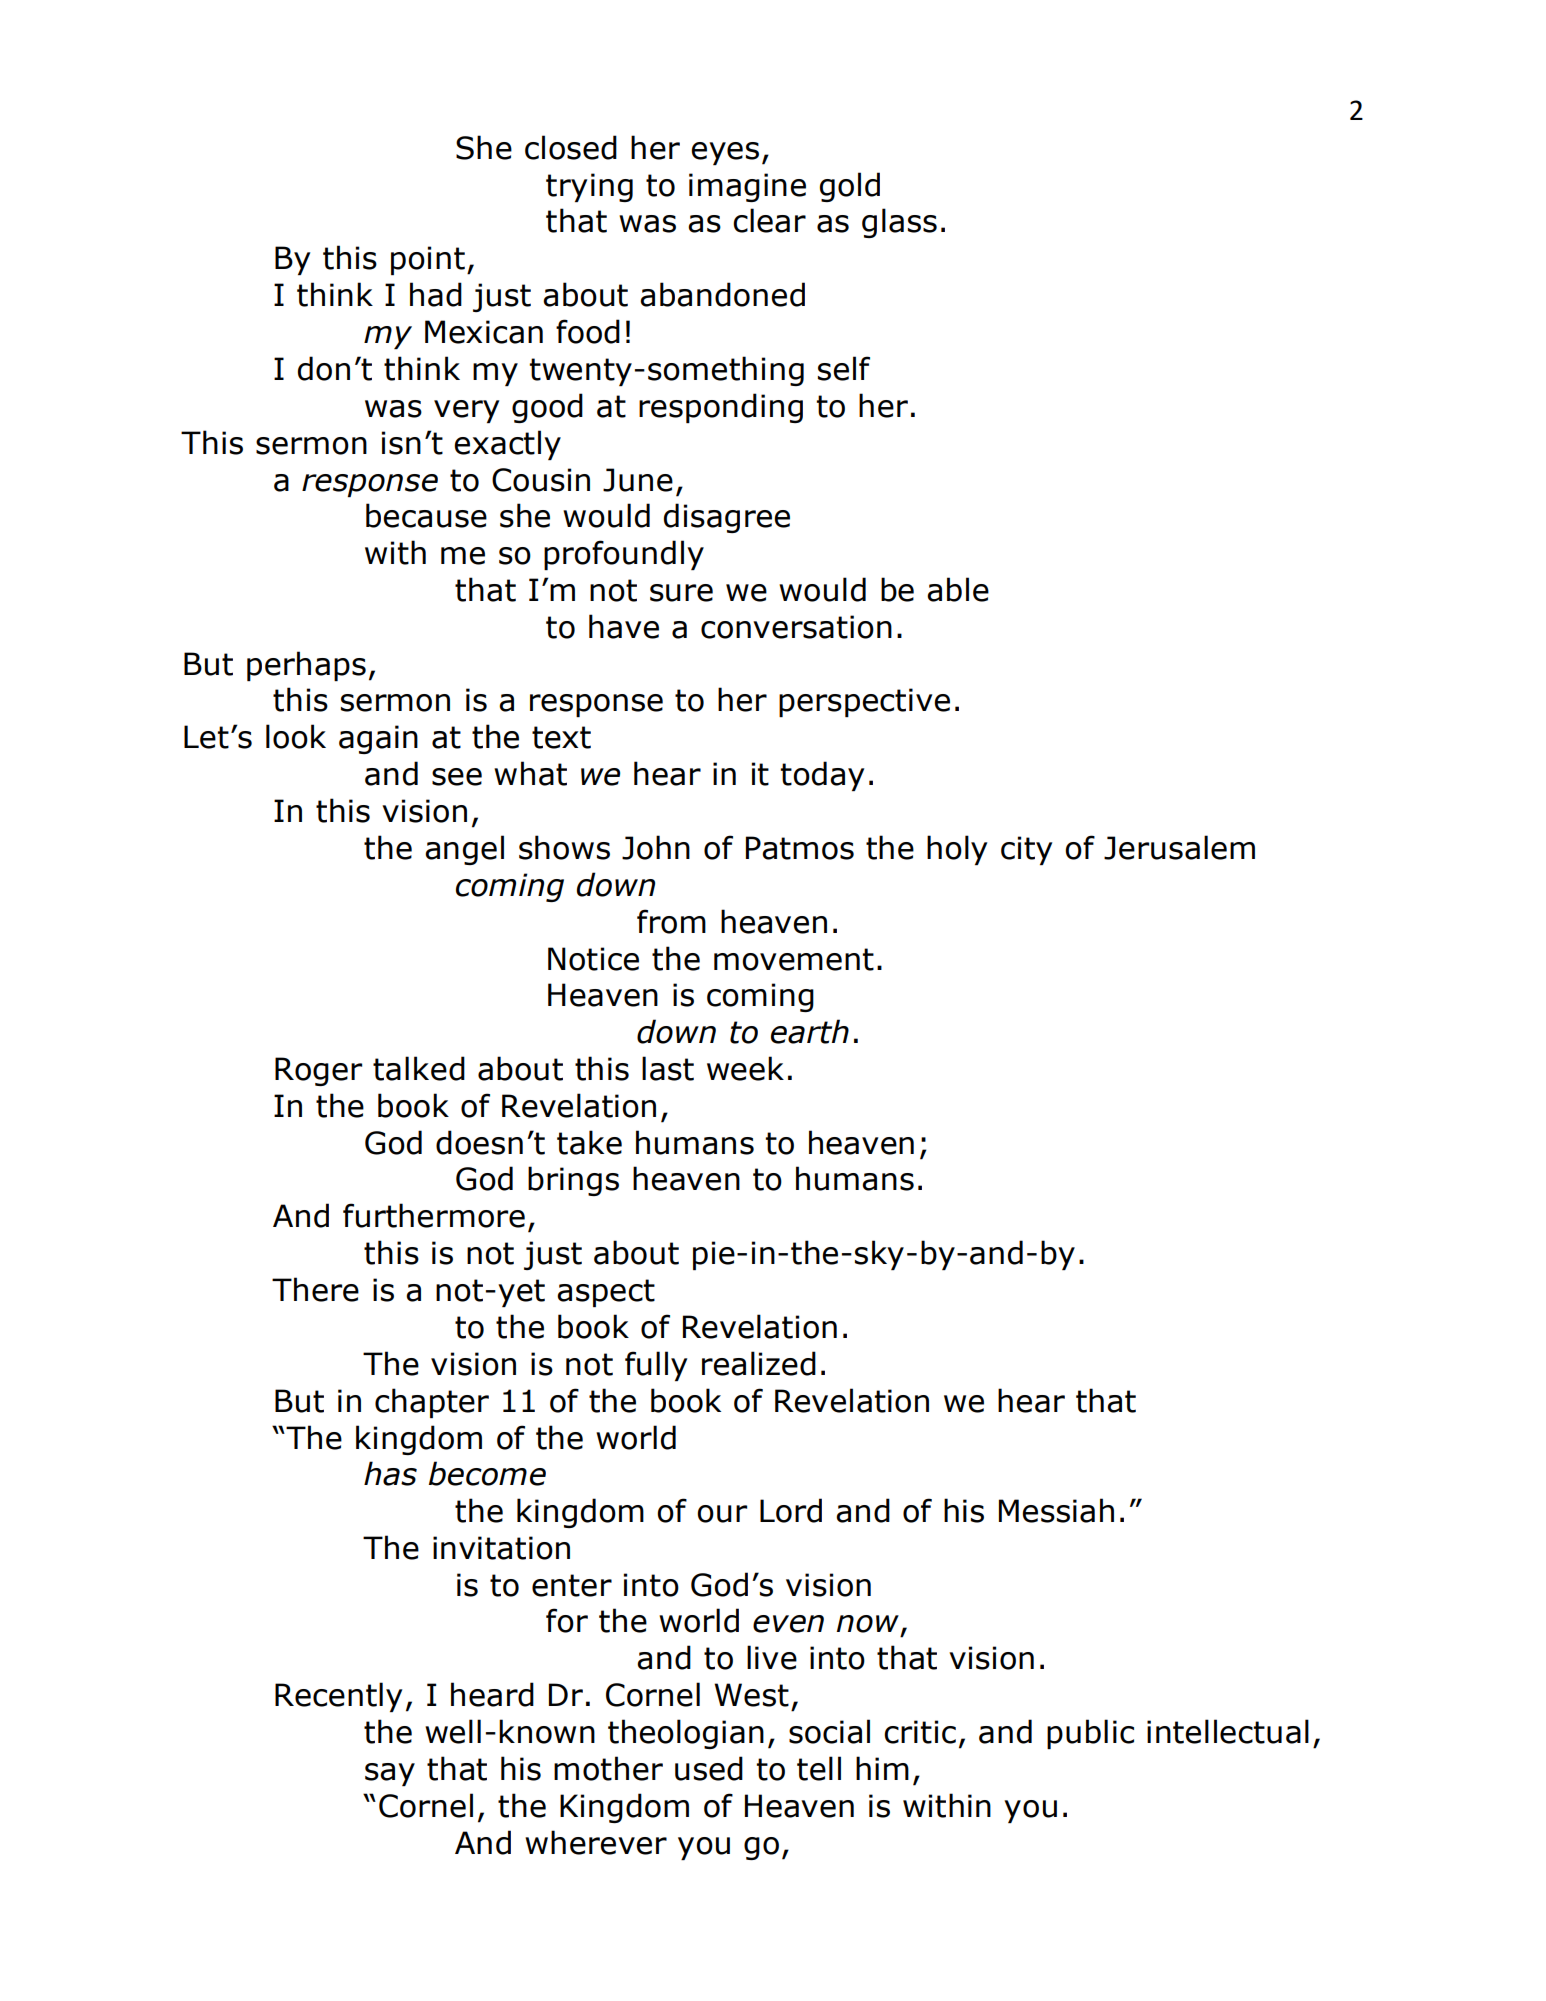 This image has height=2001, width=1546. Describe the element at coordinates (434, 1215) in the image. I see `furthermore` at that location.
